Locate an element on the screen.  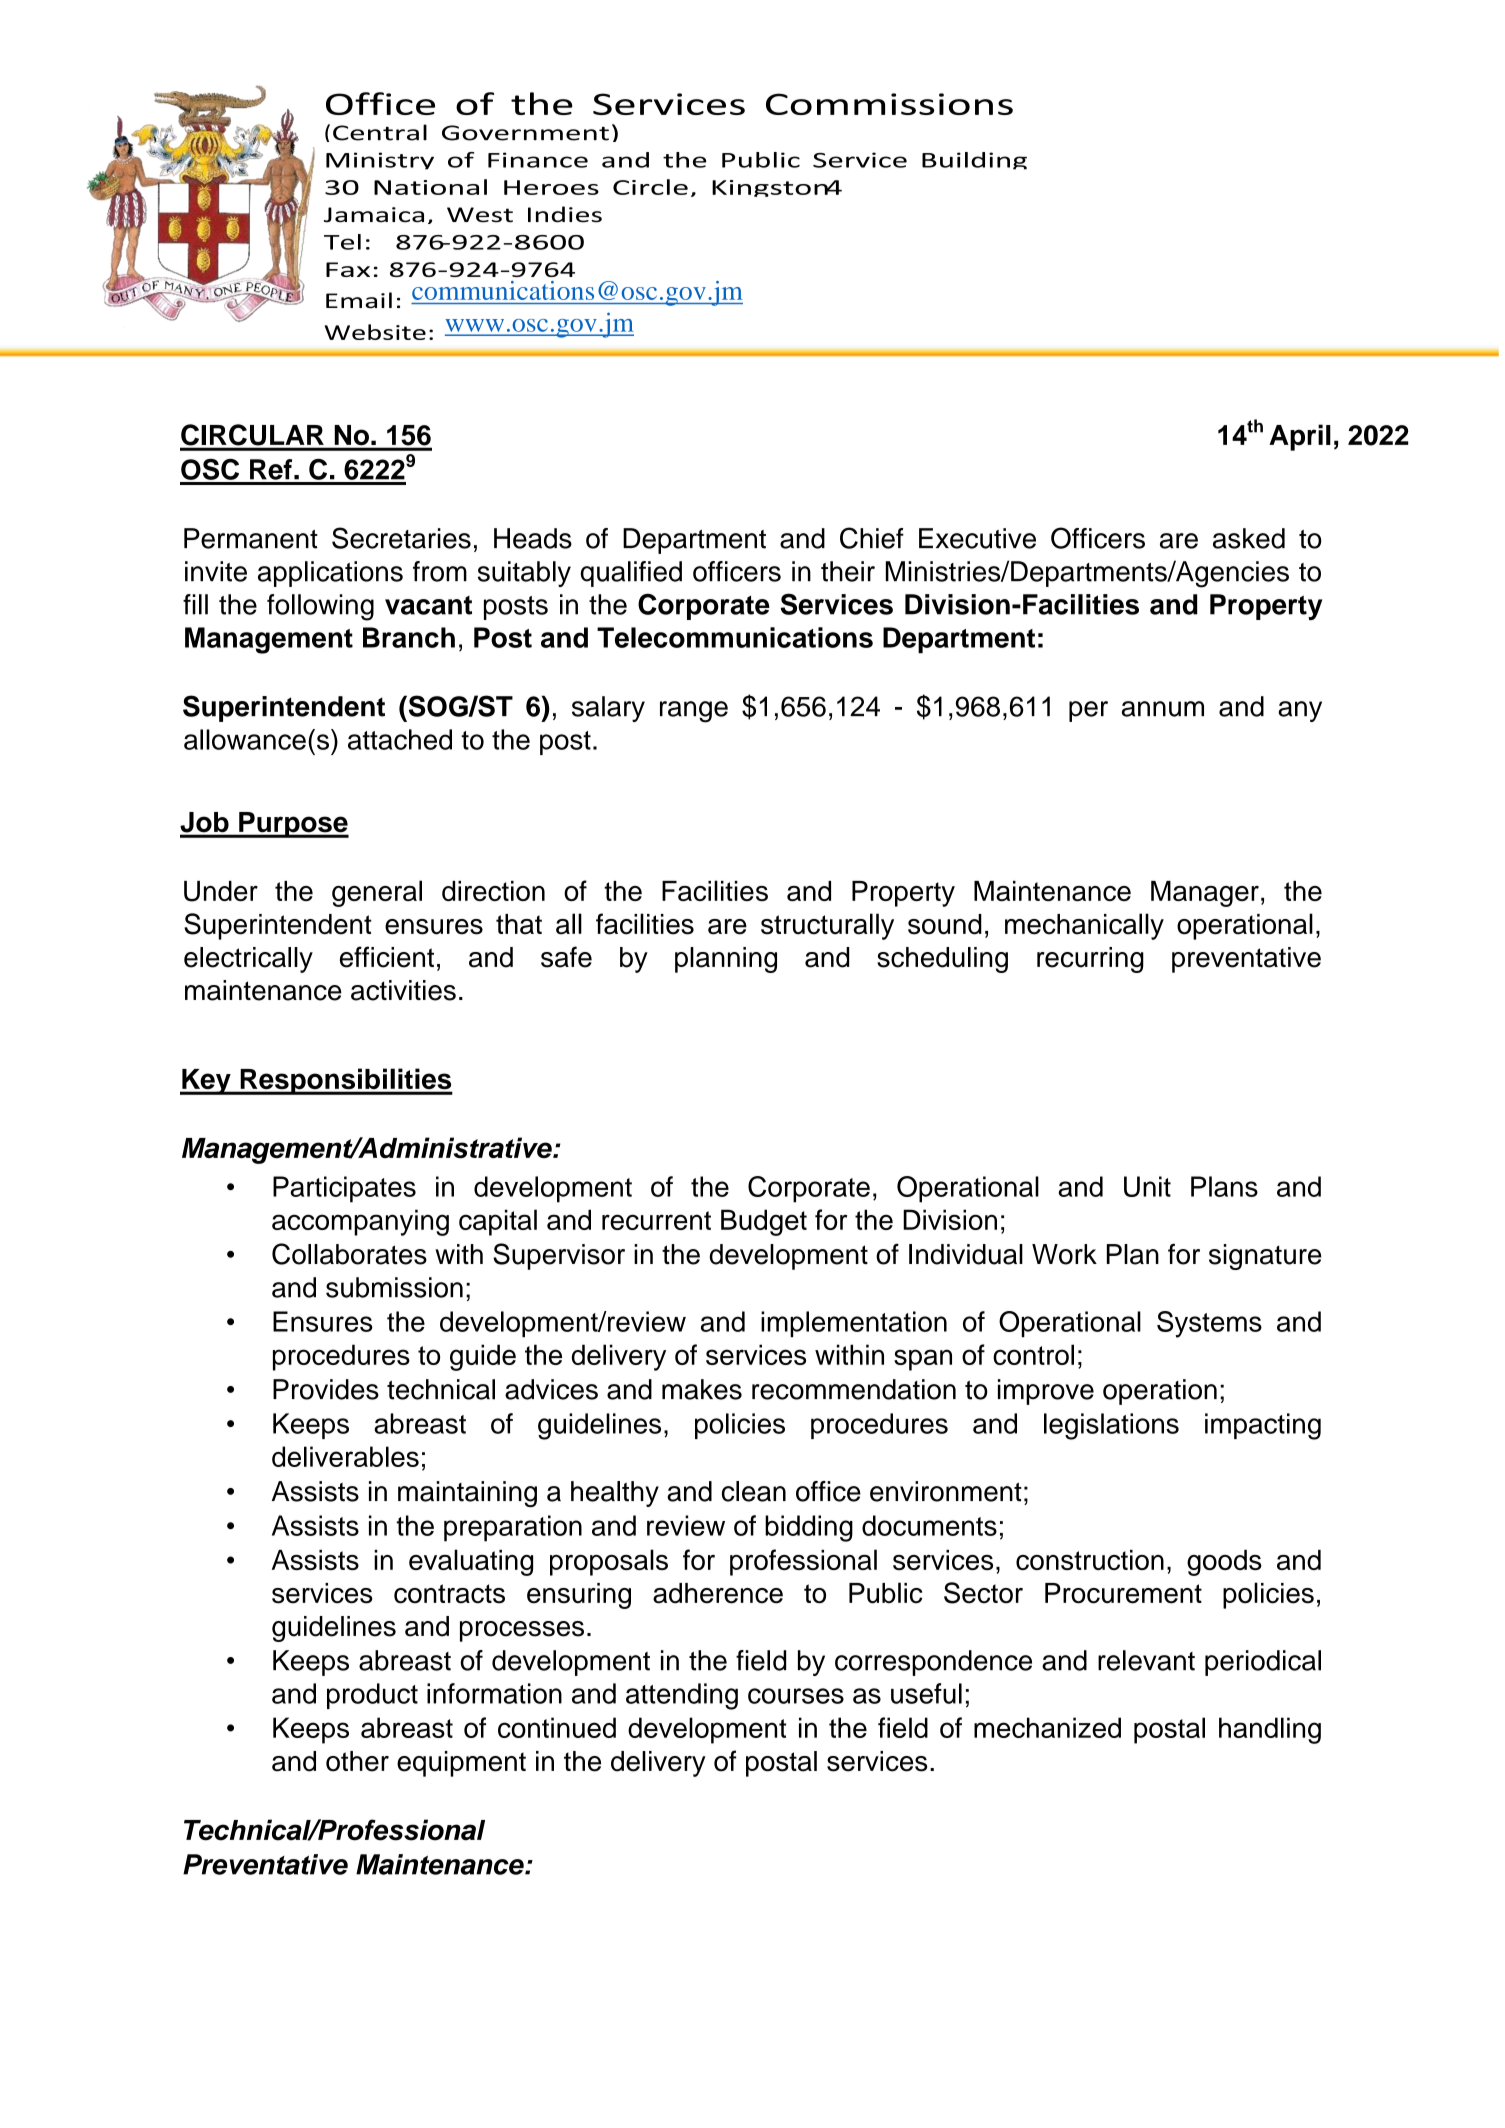
Unit is located at coordinates (1147, 1186).
